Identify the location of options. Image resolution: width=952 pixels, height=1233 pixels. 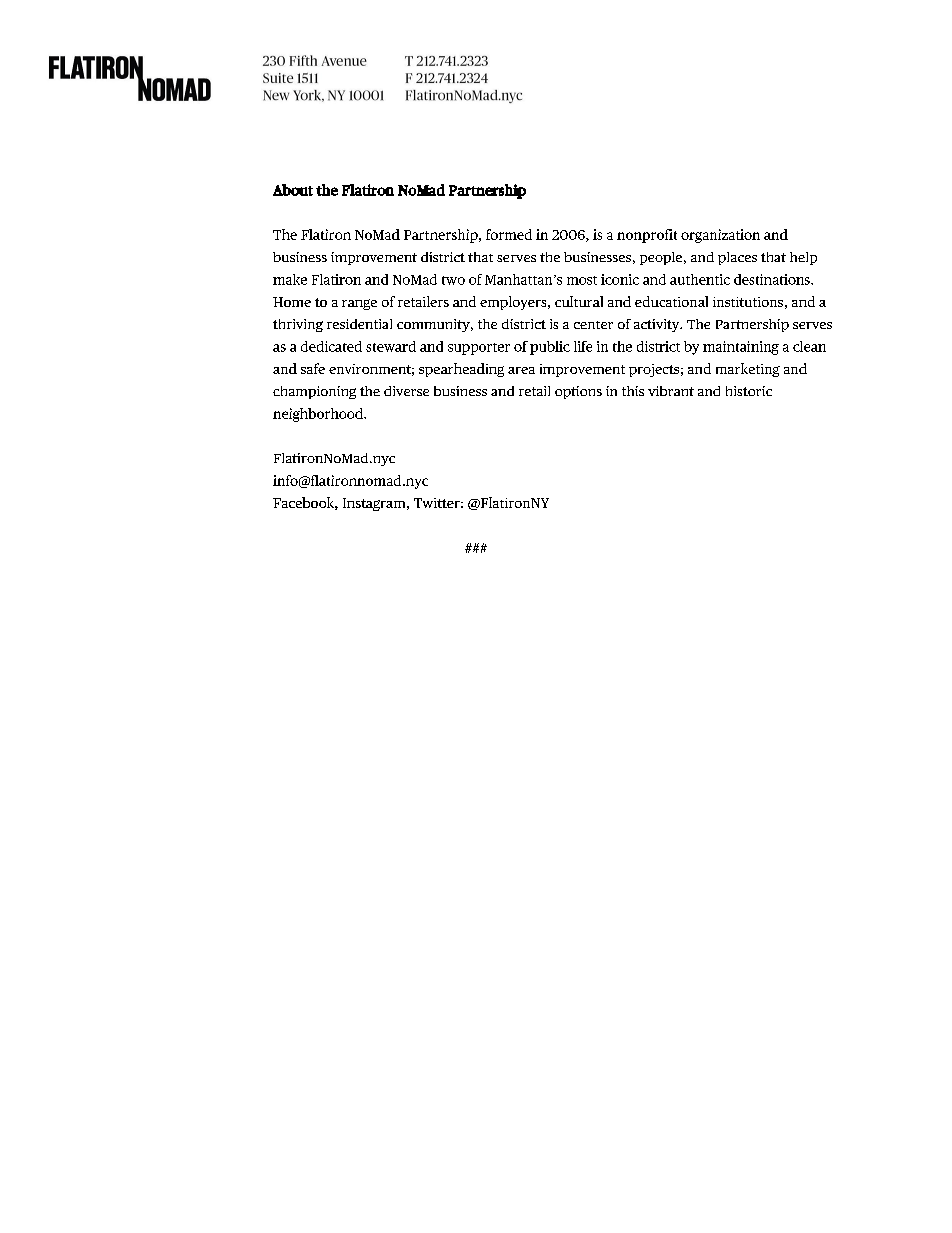
(578, 392).
